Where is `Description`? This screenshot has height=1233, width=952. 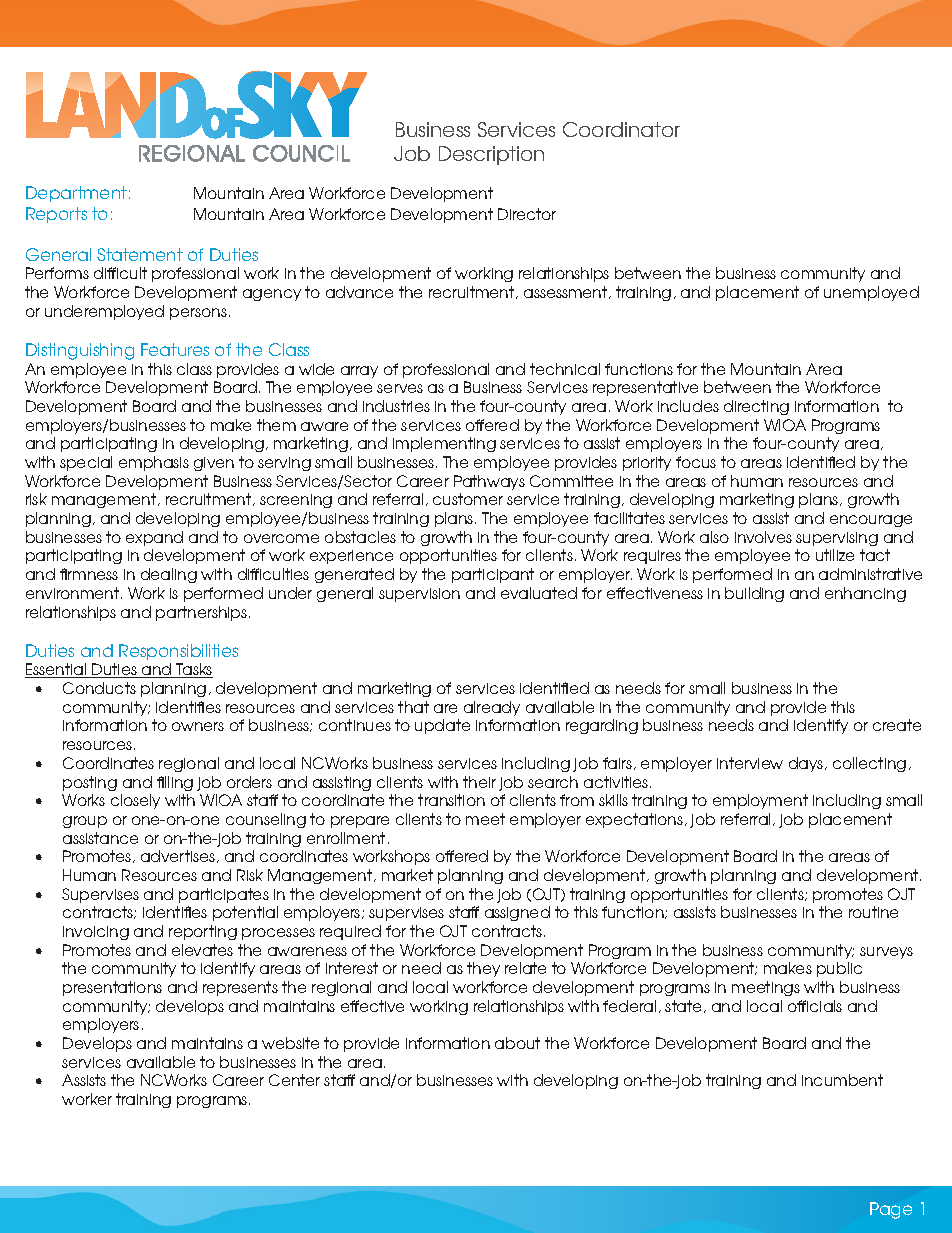
Description is located at coordinates (491, 155).
